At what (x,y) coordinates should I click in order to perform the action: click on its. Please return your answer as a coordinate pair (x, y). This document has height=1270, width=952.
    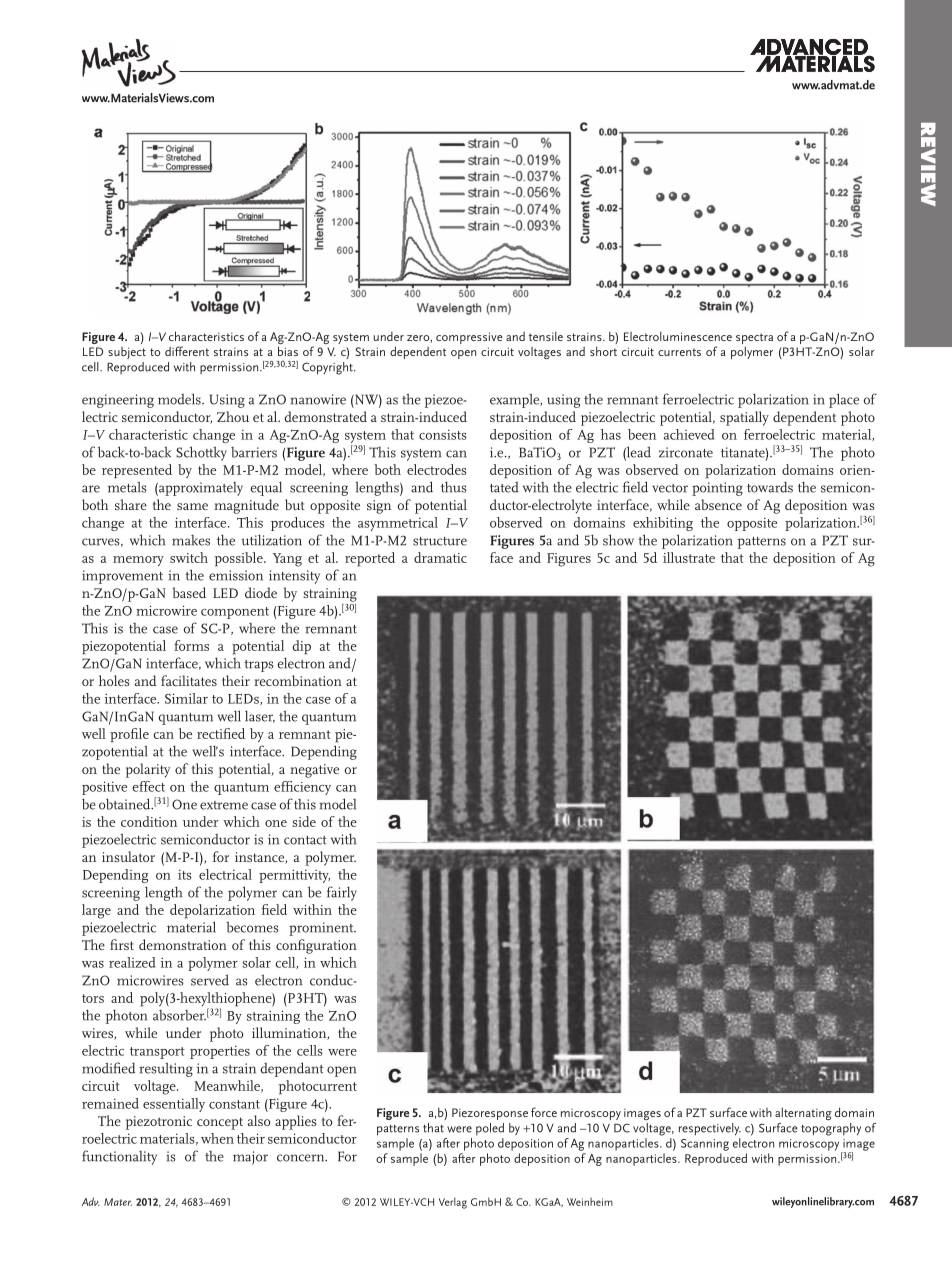
    Looking at the image, I should click on (185, 874).
